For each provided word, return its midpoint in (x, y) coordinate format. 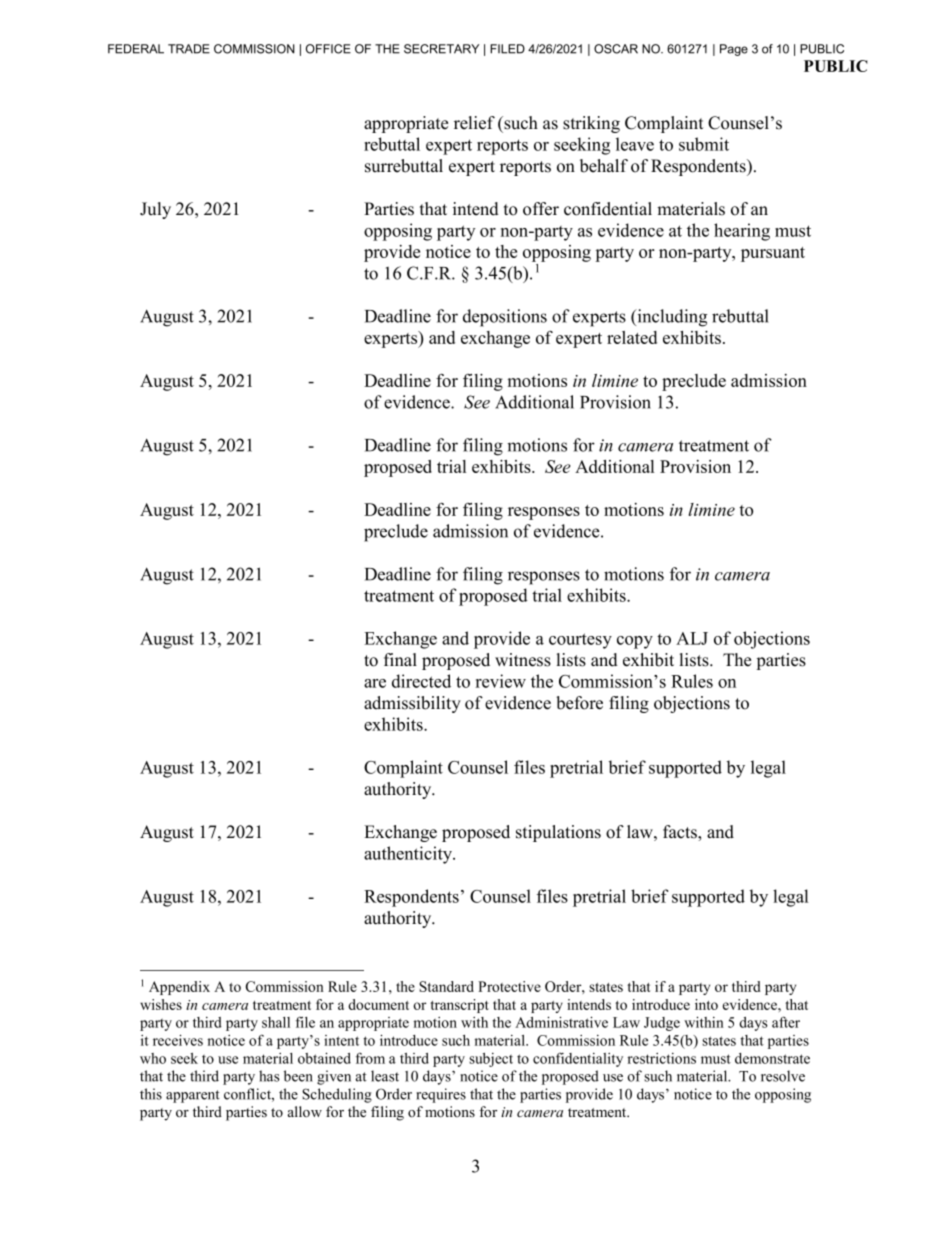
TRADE (189, 49)
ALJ (692, 638)
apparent (193, 1096)
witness (523, 660)
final (400, 659)
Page (734, 50)
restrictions (661, 1058)
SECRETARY (441, 49)
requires (441, 1095)
